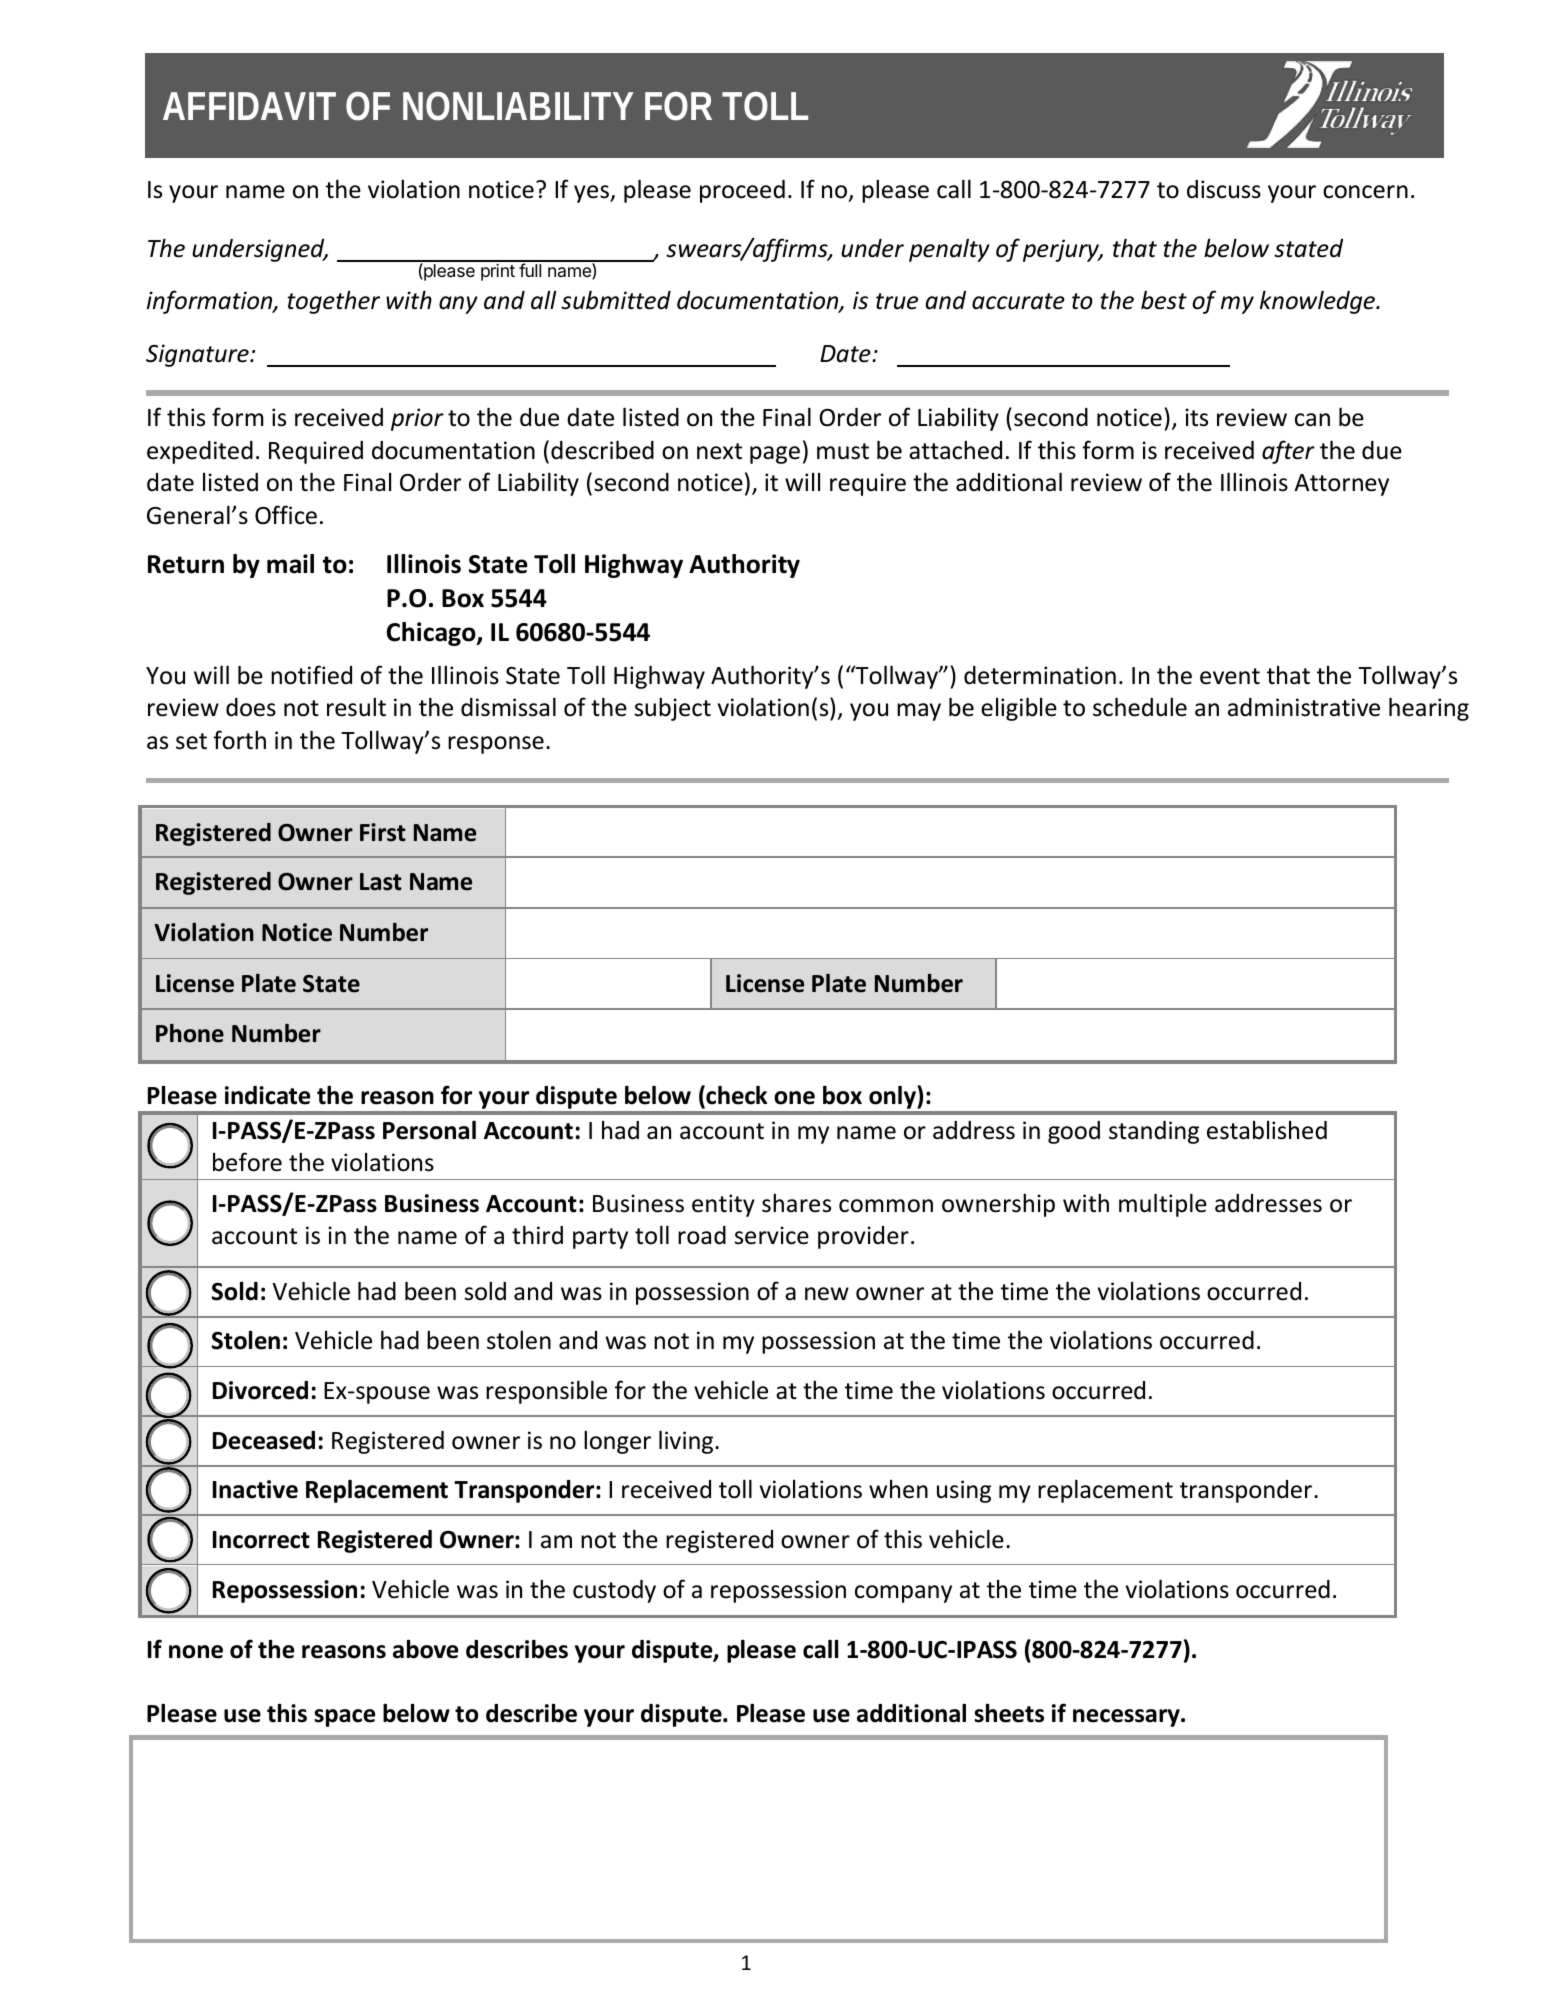  What do you see at coordinates (333, 302) in the image?
I see `together` at bounding box center [333, 302].
